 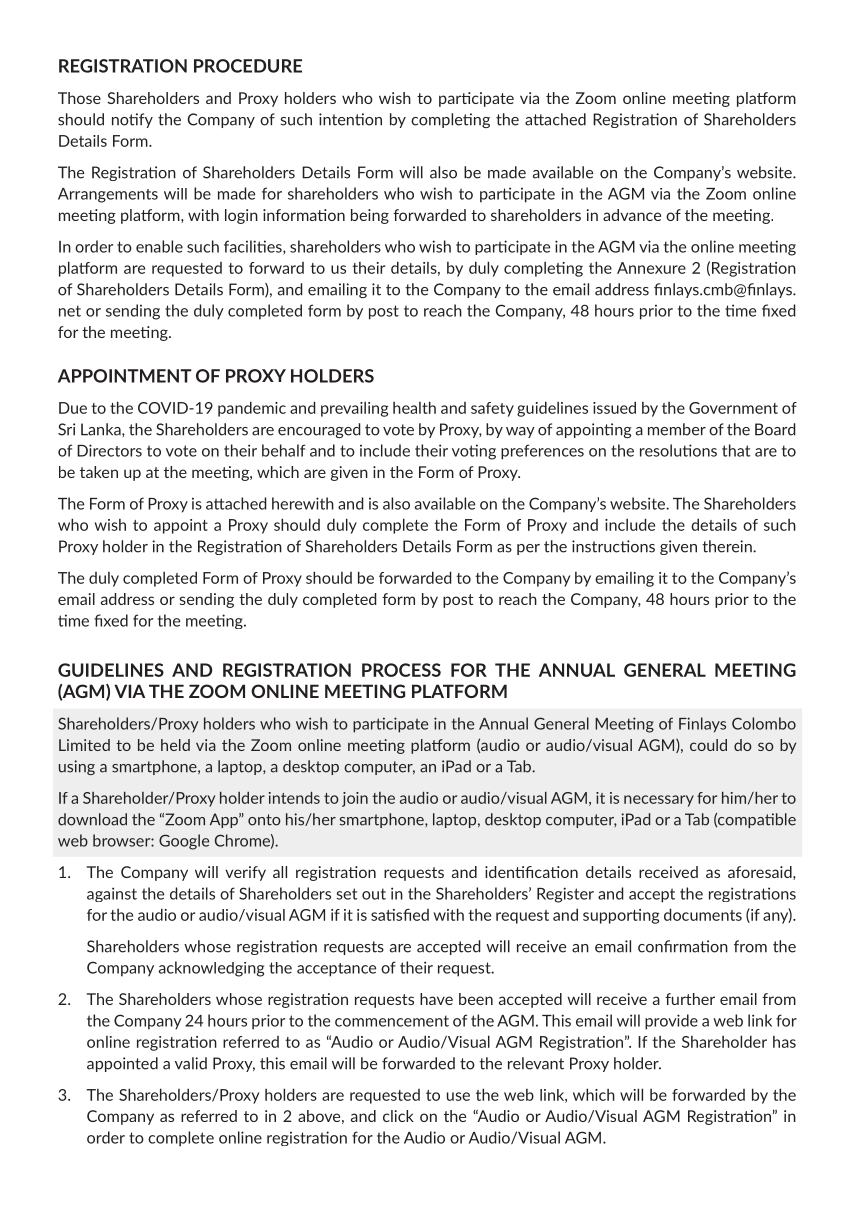 What do you see at coordinates (414, 407) in the screenshot?
I see `health` at bounding box center [414, 407].
